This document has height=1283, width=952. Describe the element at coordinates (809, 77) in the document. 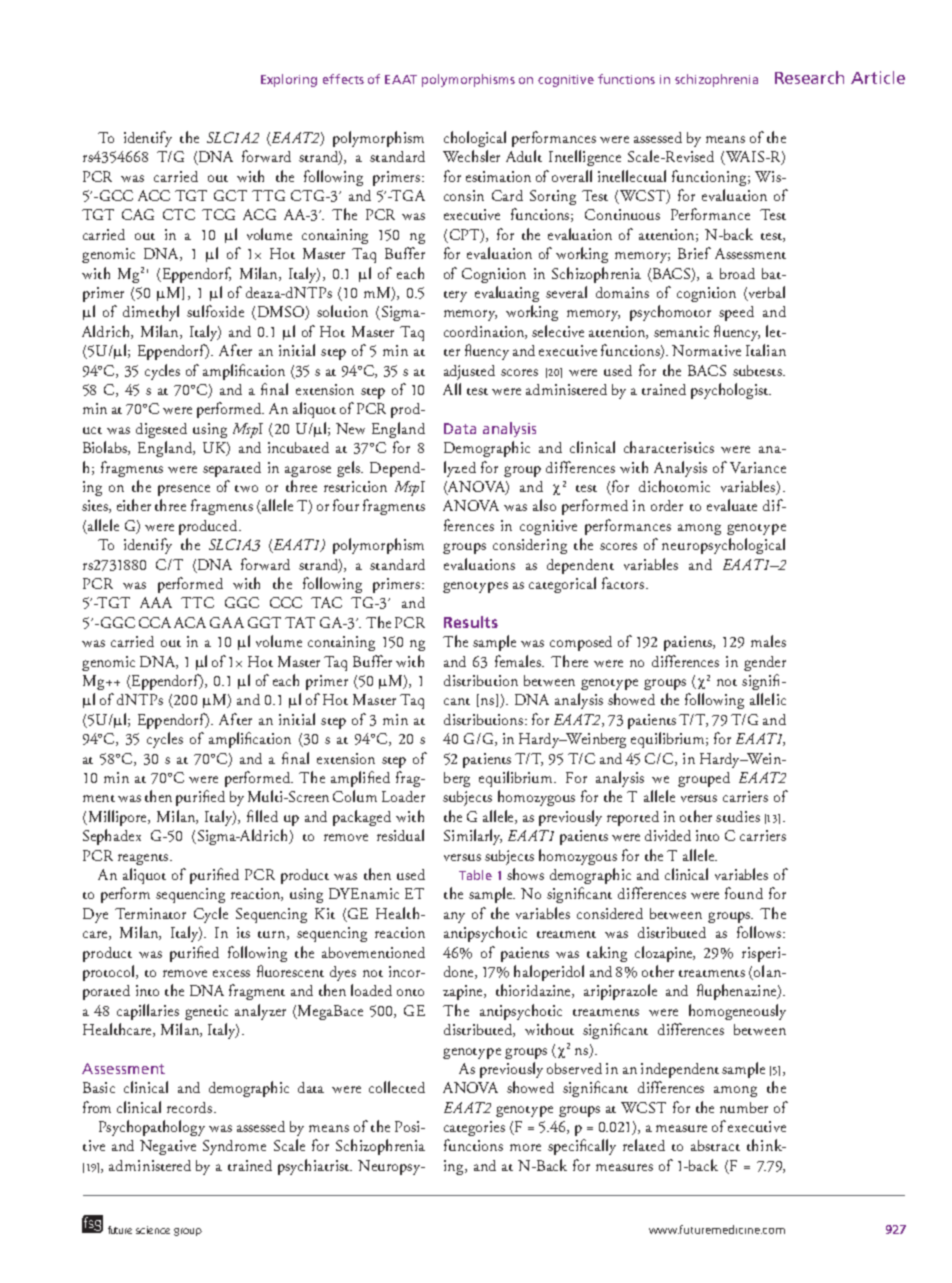

I see `Research` at that location.
